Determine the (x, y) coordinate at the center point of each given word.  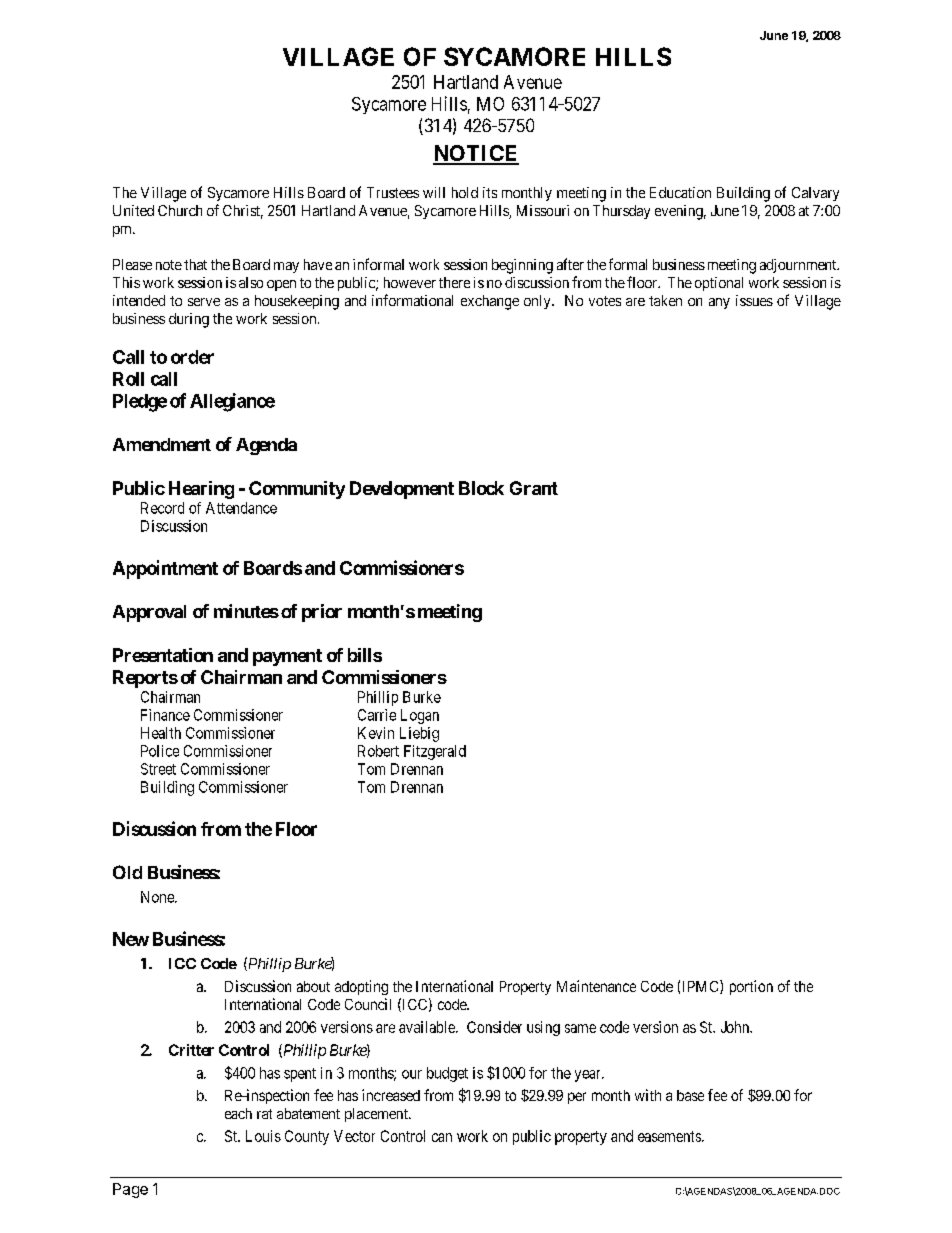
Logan (420, 716)
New (131, 939)
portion (751, 987)
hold (465, 192)
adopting (361, 987)
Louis (263, 1136)
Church (180, 210)
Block (481, 488)
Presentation (163, 655)
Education (680, 192)
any (719, 303)
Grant (534, 488)
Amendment (162, 444)
